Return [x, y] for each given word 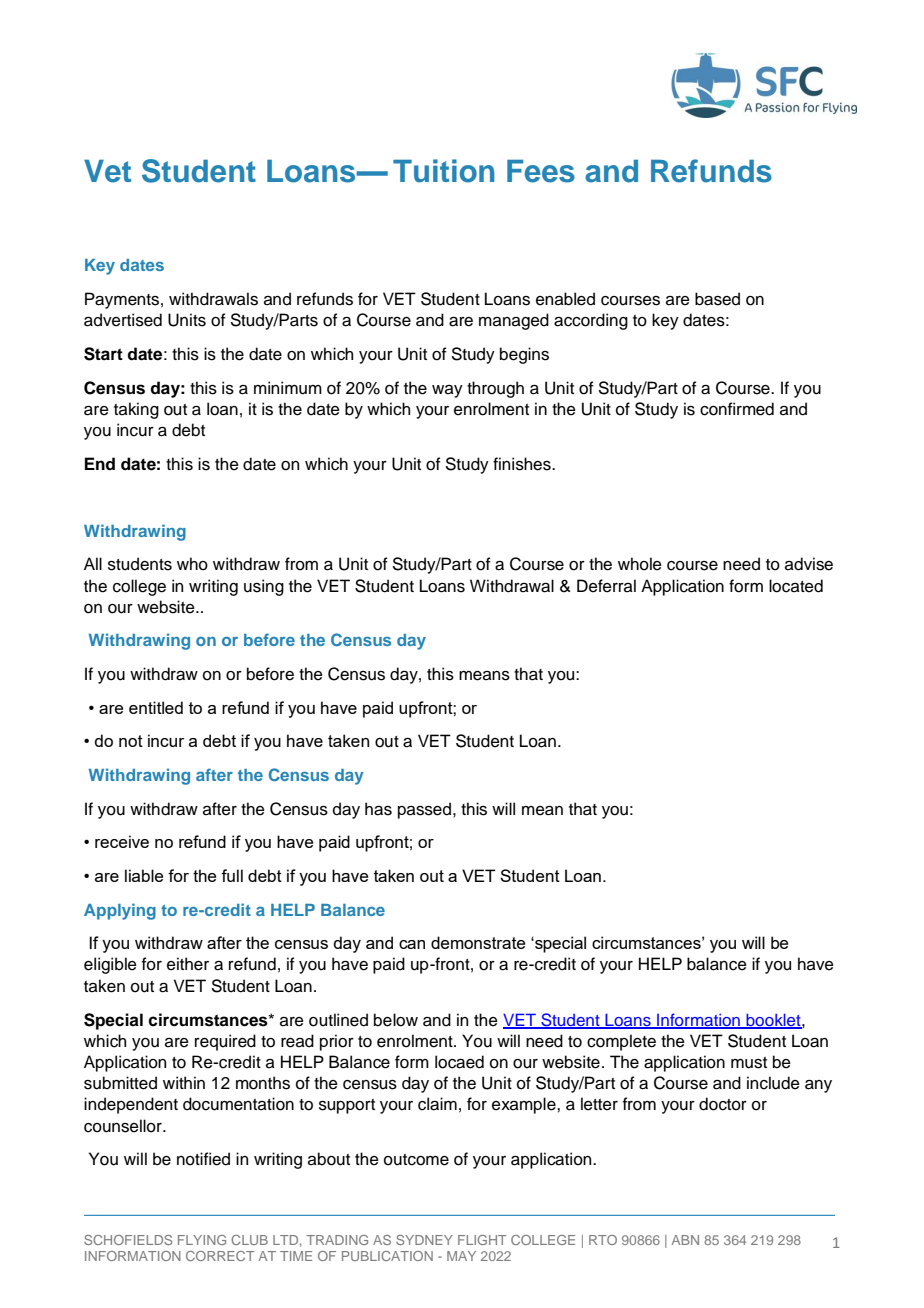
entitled [156, 707]
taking [136, 410]
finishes [523, 464]
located [796, 586]
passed [424, 810]
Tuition [443, 171]
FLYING [202, 1240]
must [749, 1063]
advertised [123, 320]
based [717, 299]
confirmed [737, 409]
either [188, 964]
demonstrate [478, 942]
